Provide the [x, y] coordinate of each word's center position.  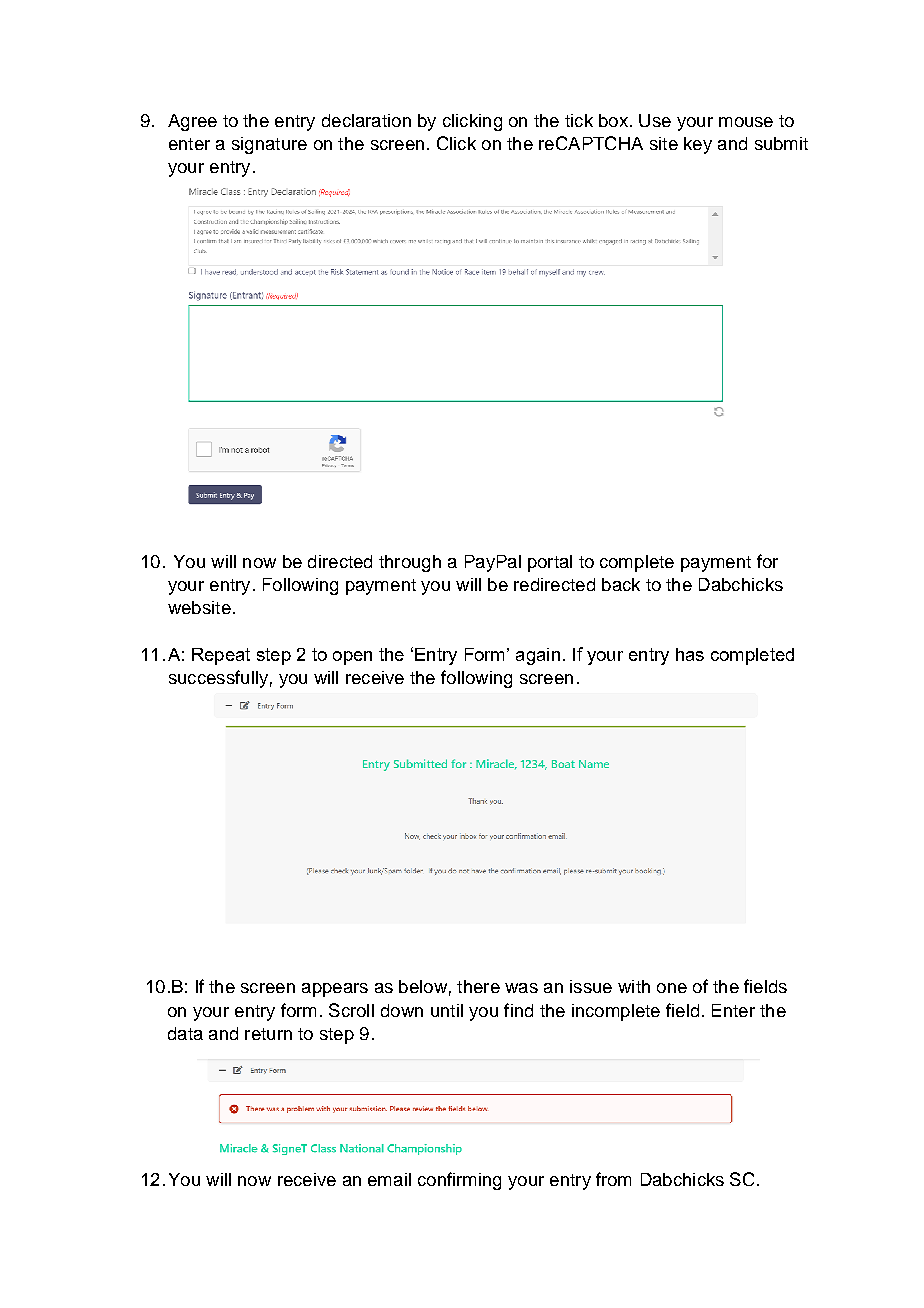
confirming [459, 1181]
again [538, 656]
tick [579, 120]
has [690, 654]
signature [269, 145]
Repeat [221, 656]
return [268, 1034]
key [698, 145]
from [613, 1179]
